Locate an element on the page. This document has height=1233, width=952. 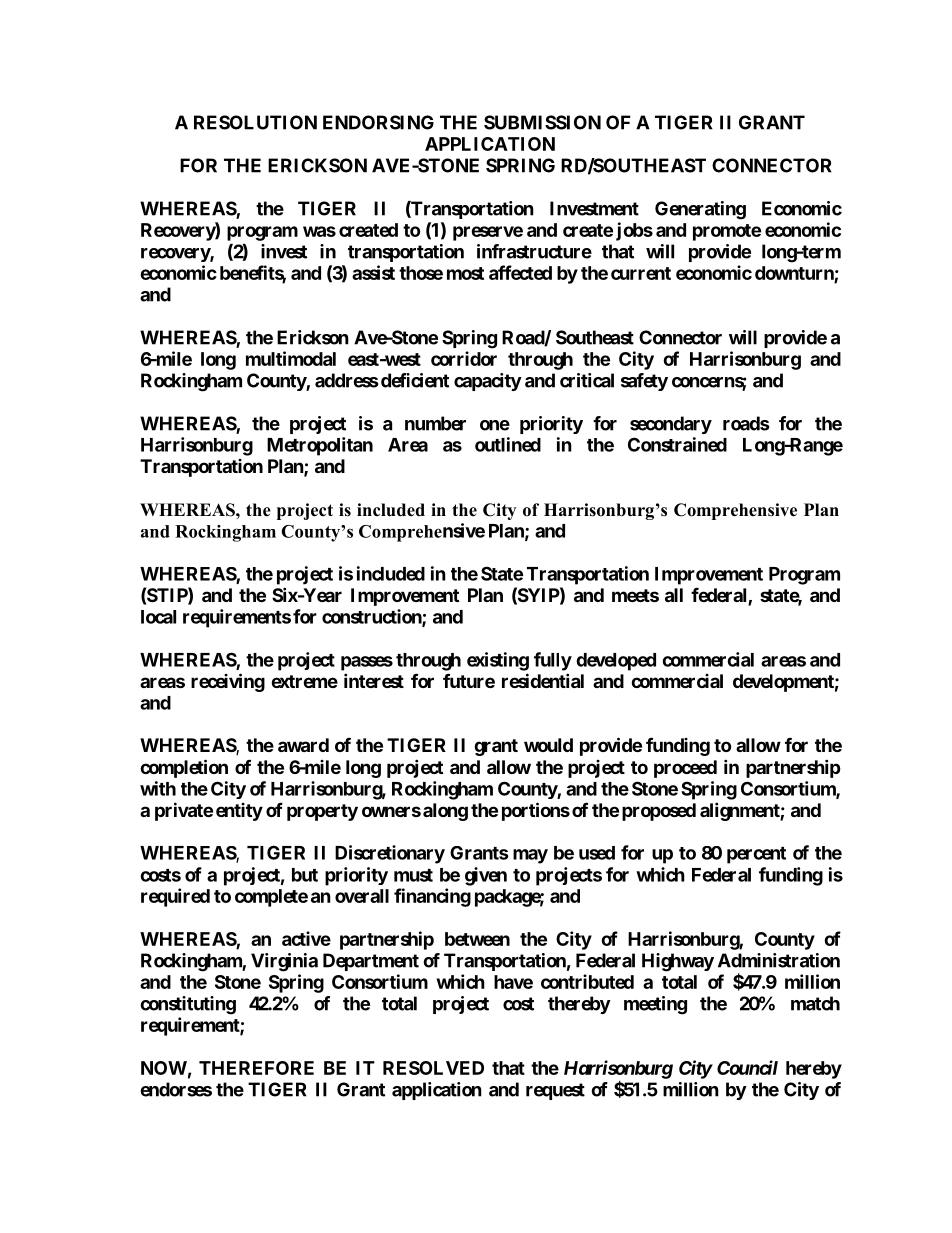
Generating is located at coordinates (700, 210).
